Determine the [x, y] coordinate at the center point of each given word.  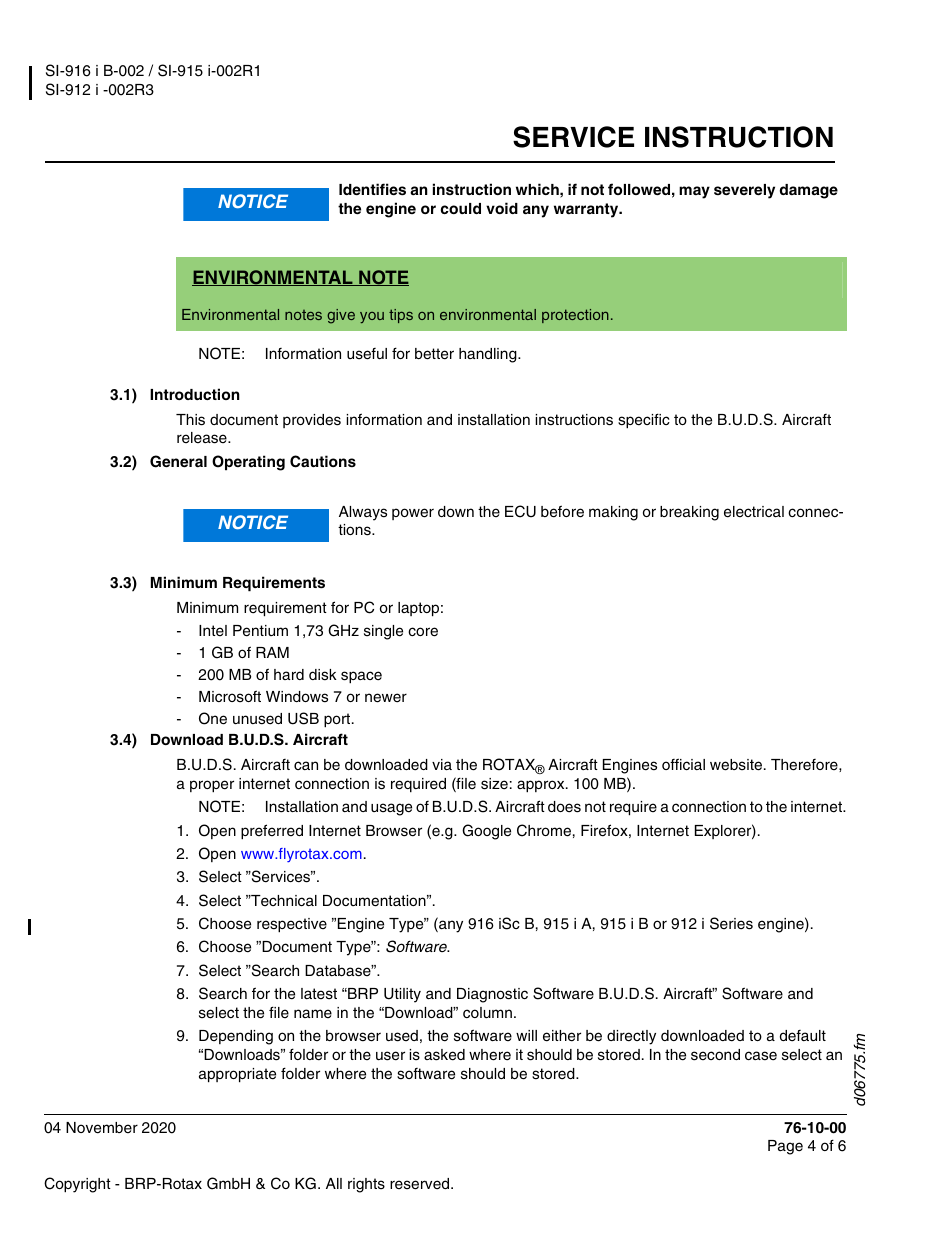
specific [644, 421]
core [423, 632]
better [434, 354]
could [461, 208]
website [737, 765]
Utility [402, 995]
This [190, 420]
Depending [236, 1037]
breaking [689, 513]
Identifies [372, 189]
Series [731, 923]
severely [744, 191]
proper [212, 786]
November [102, 1128]
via [442, 764]
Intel [213, 630]
